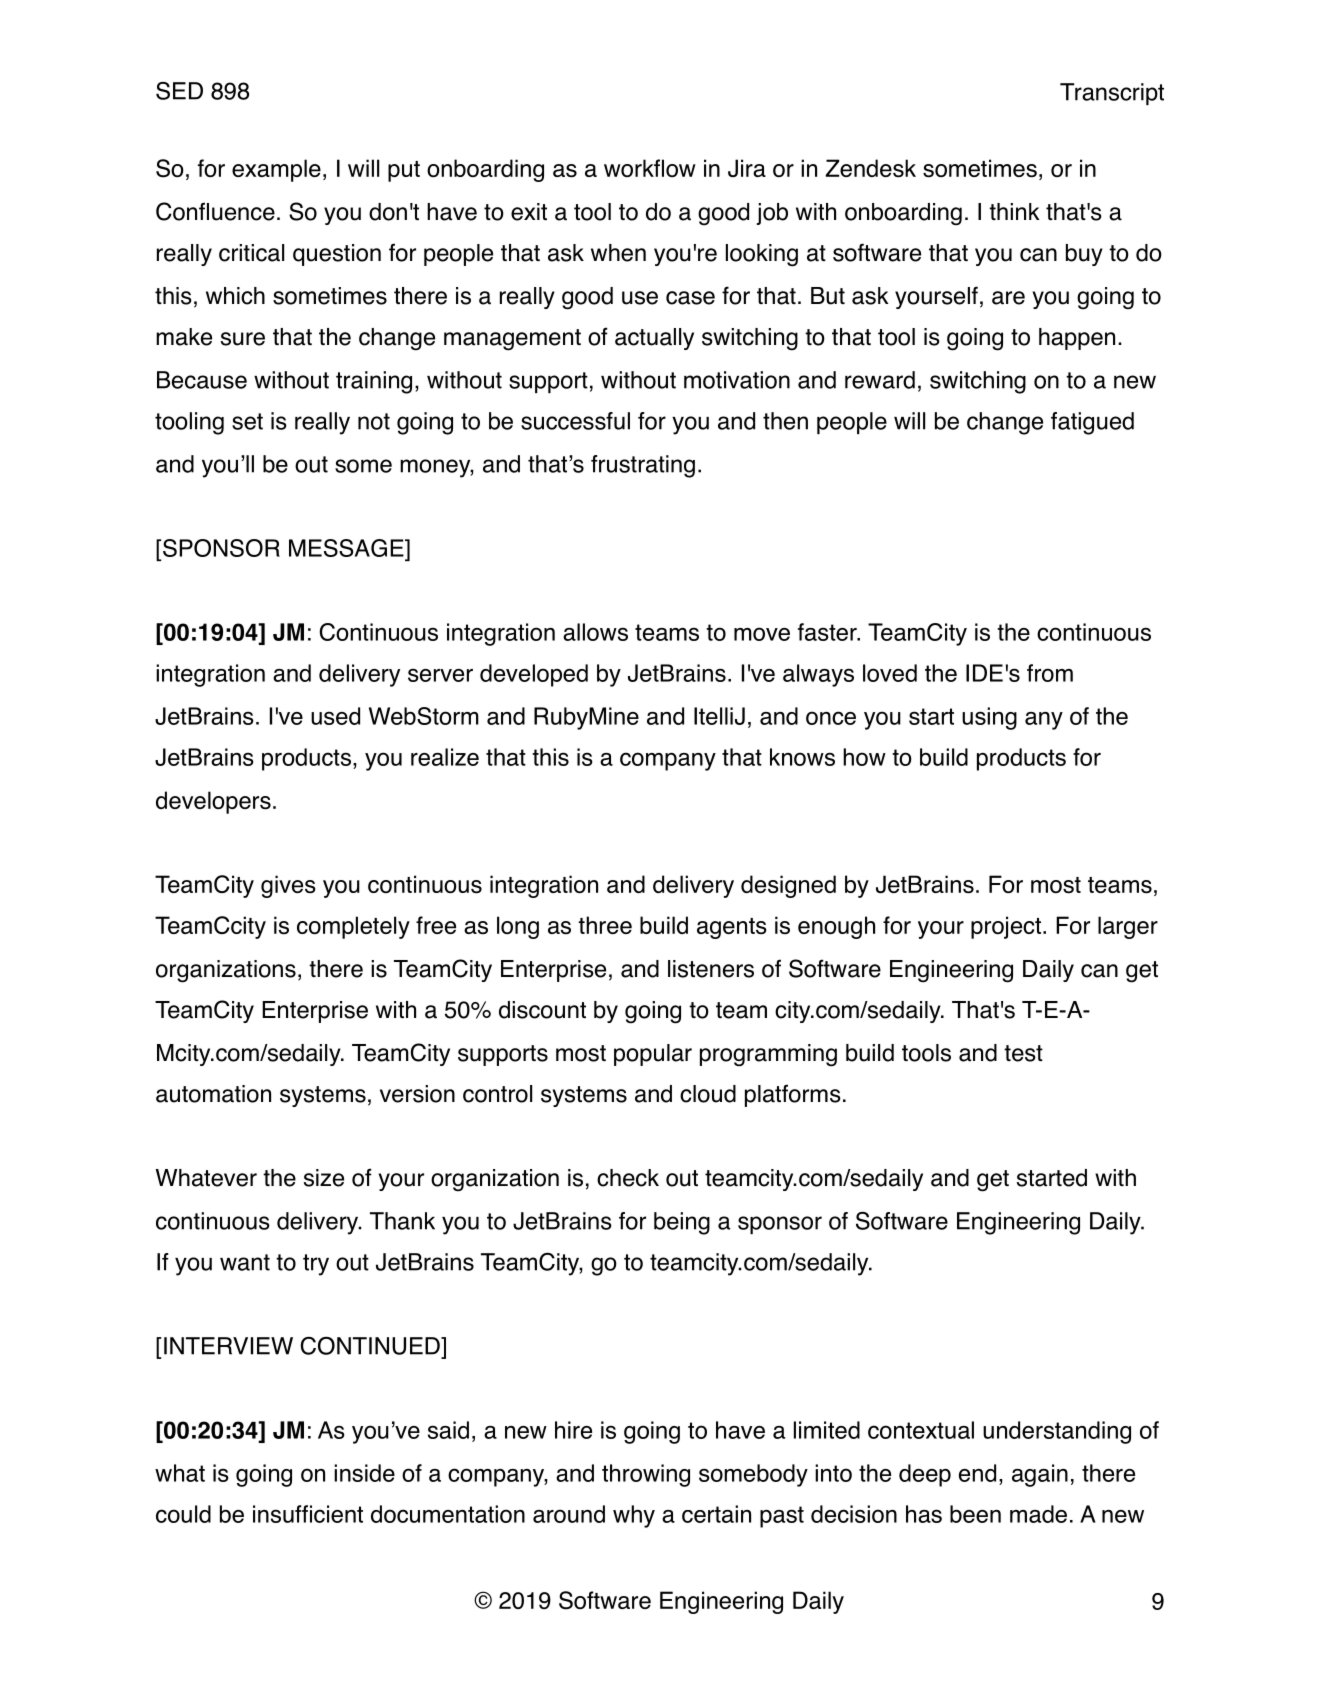  I want to click on insufficient, so click(308, 1514).
